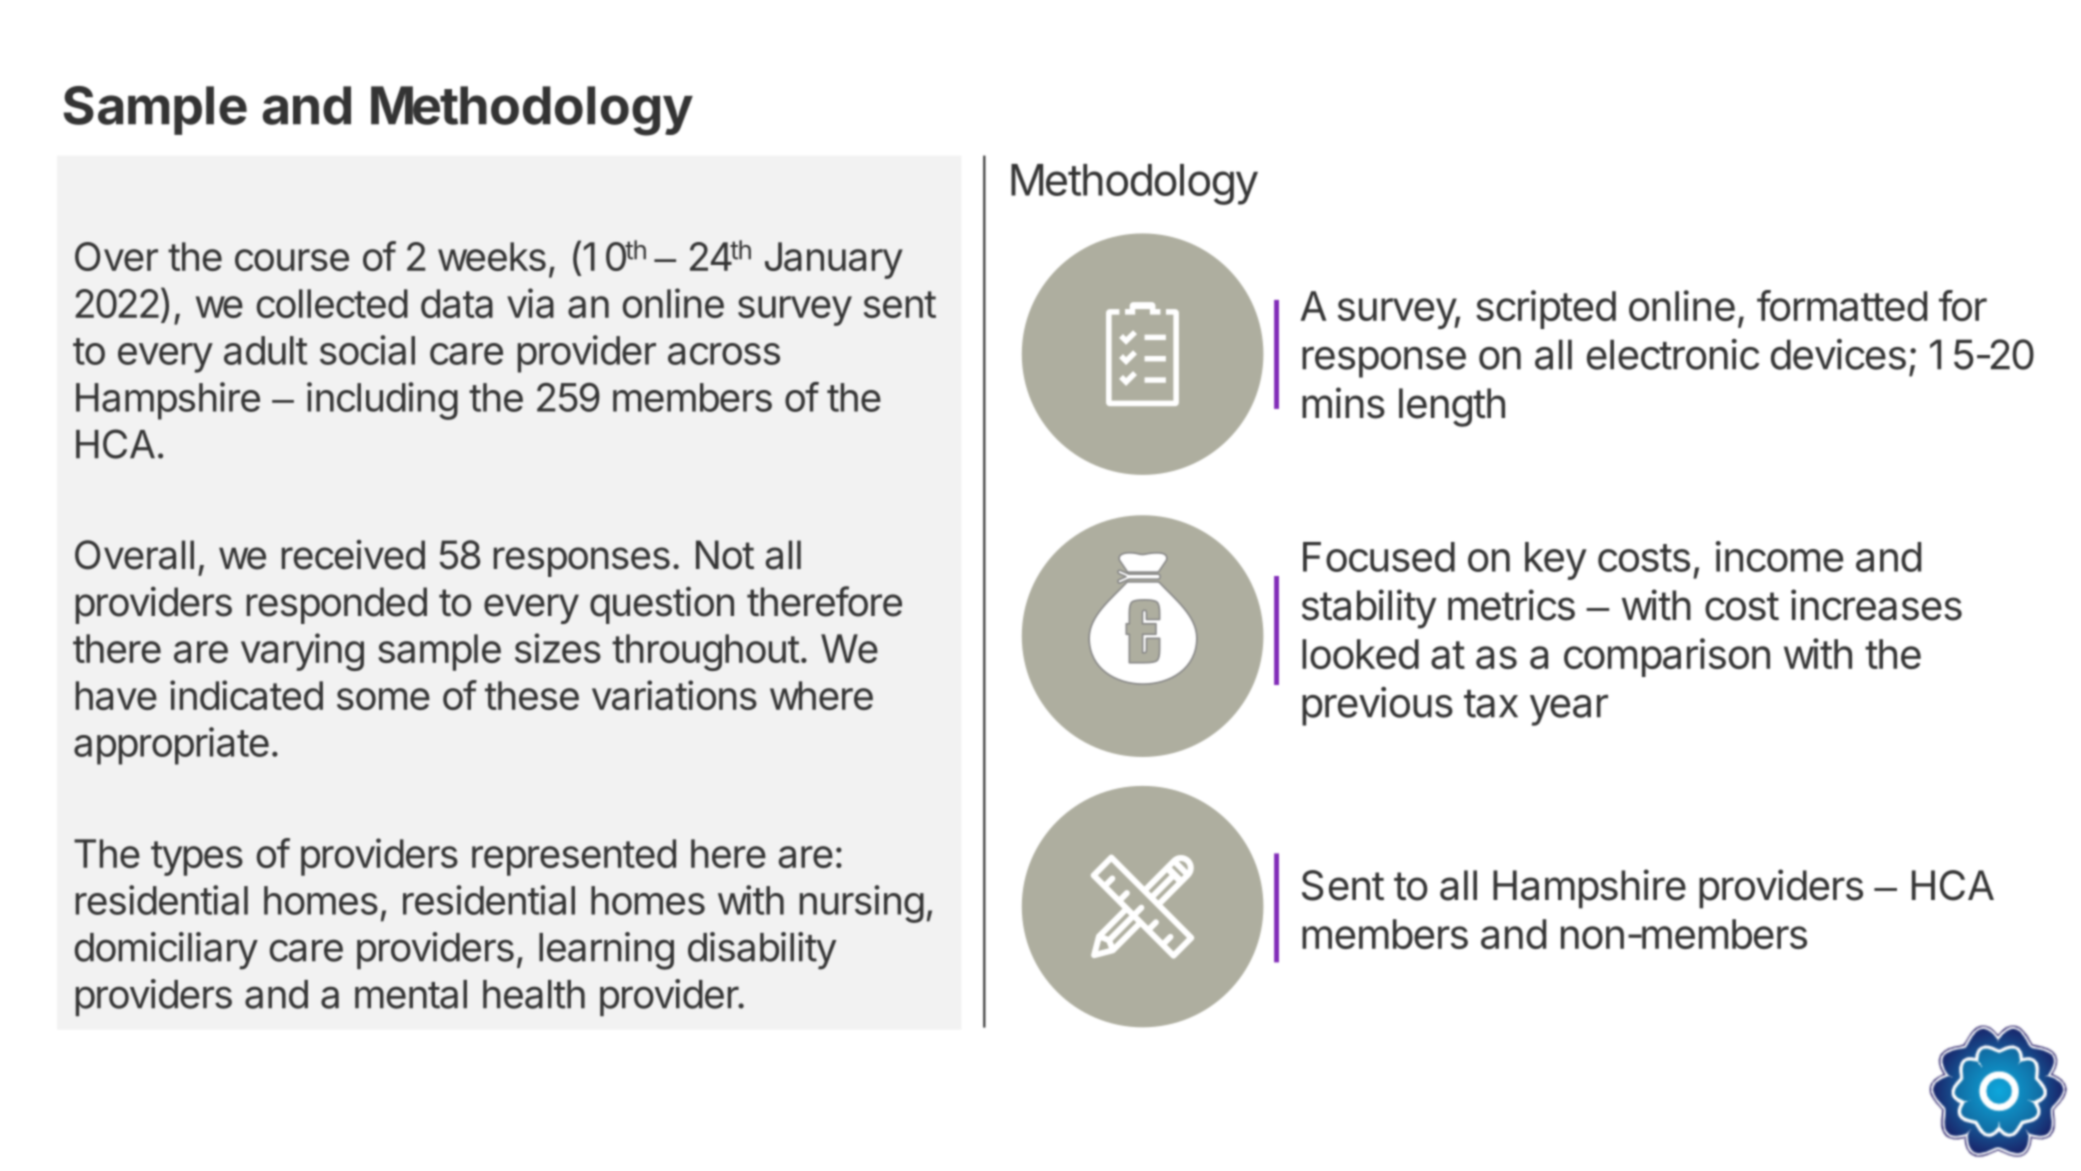 The image size is (2081, 1171). Describe the element at coordinates (411, 994) in the screenshot. I see `mental` at that location.
